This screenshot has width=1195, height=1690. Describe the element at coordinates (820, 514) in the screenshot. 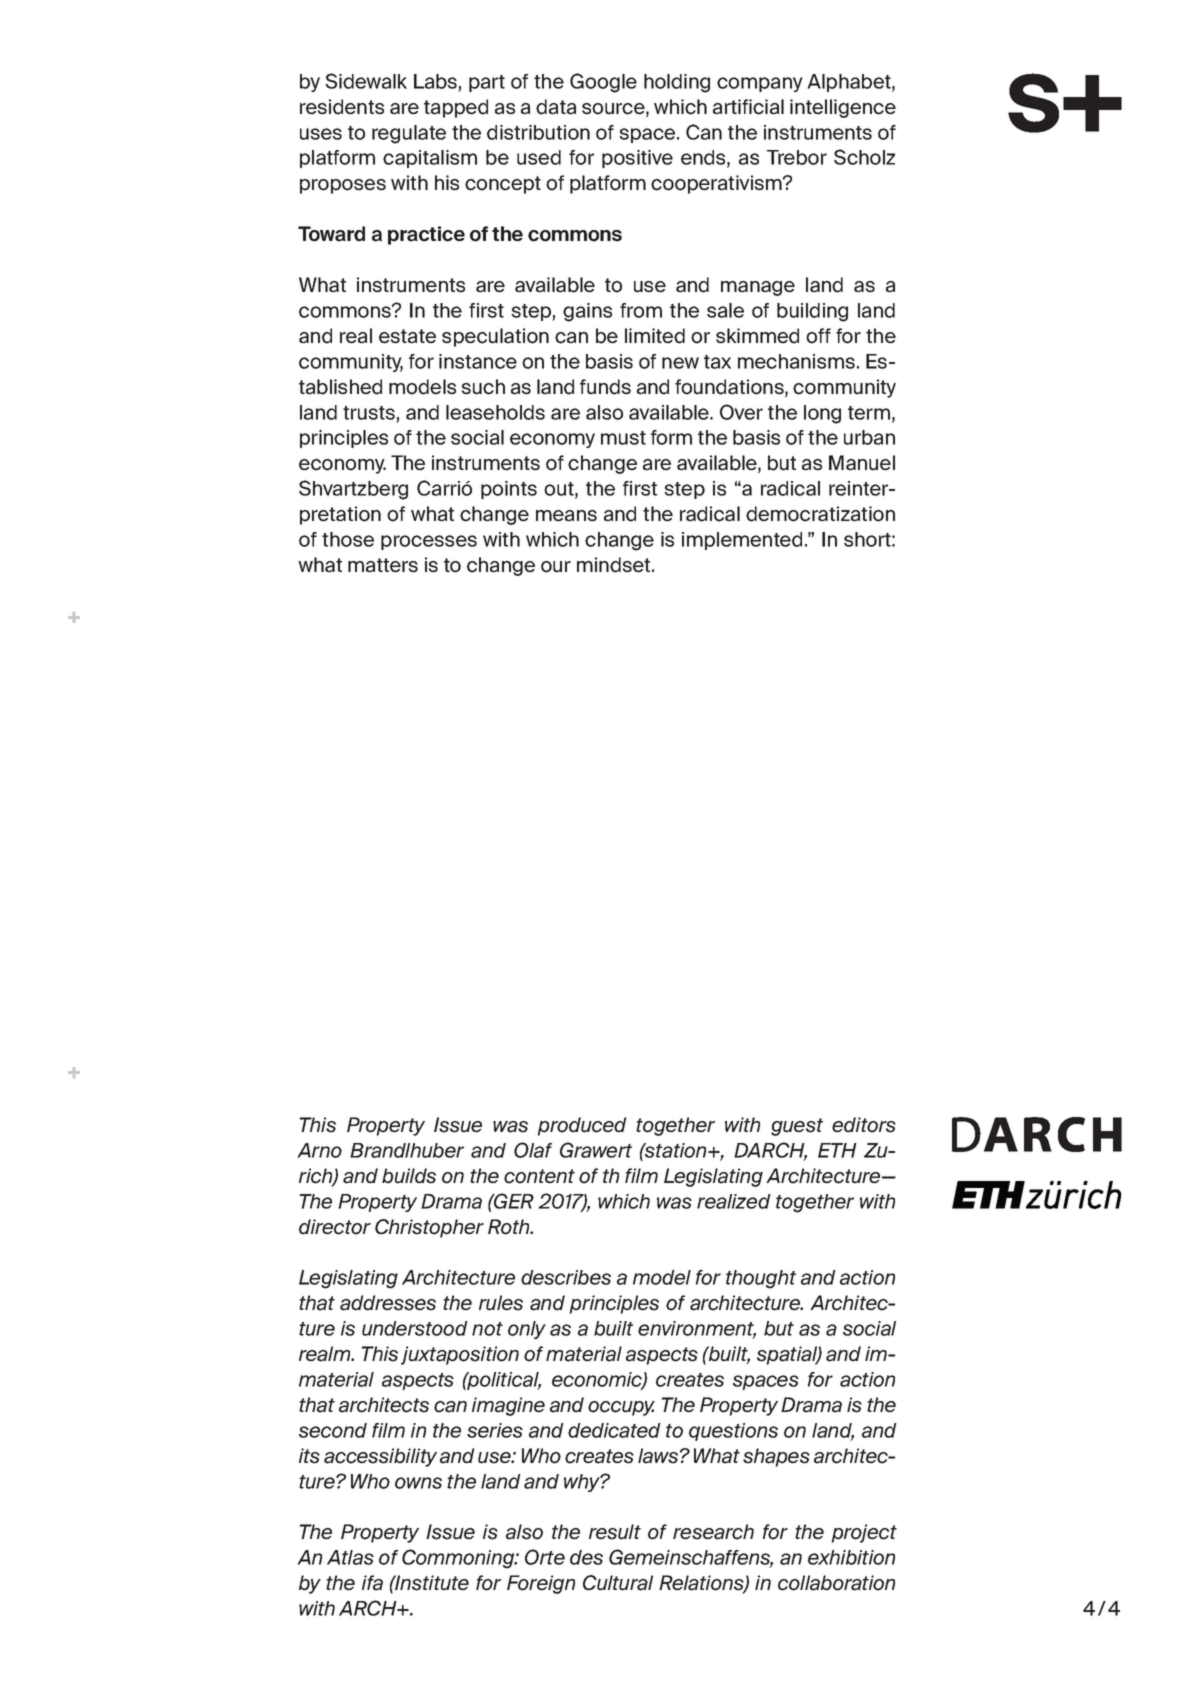

I see `democratization` at that location.
